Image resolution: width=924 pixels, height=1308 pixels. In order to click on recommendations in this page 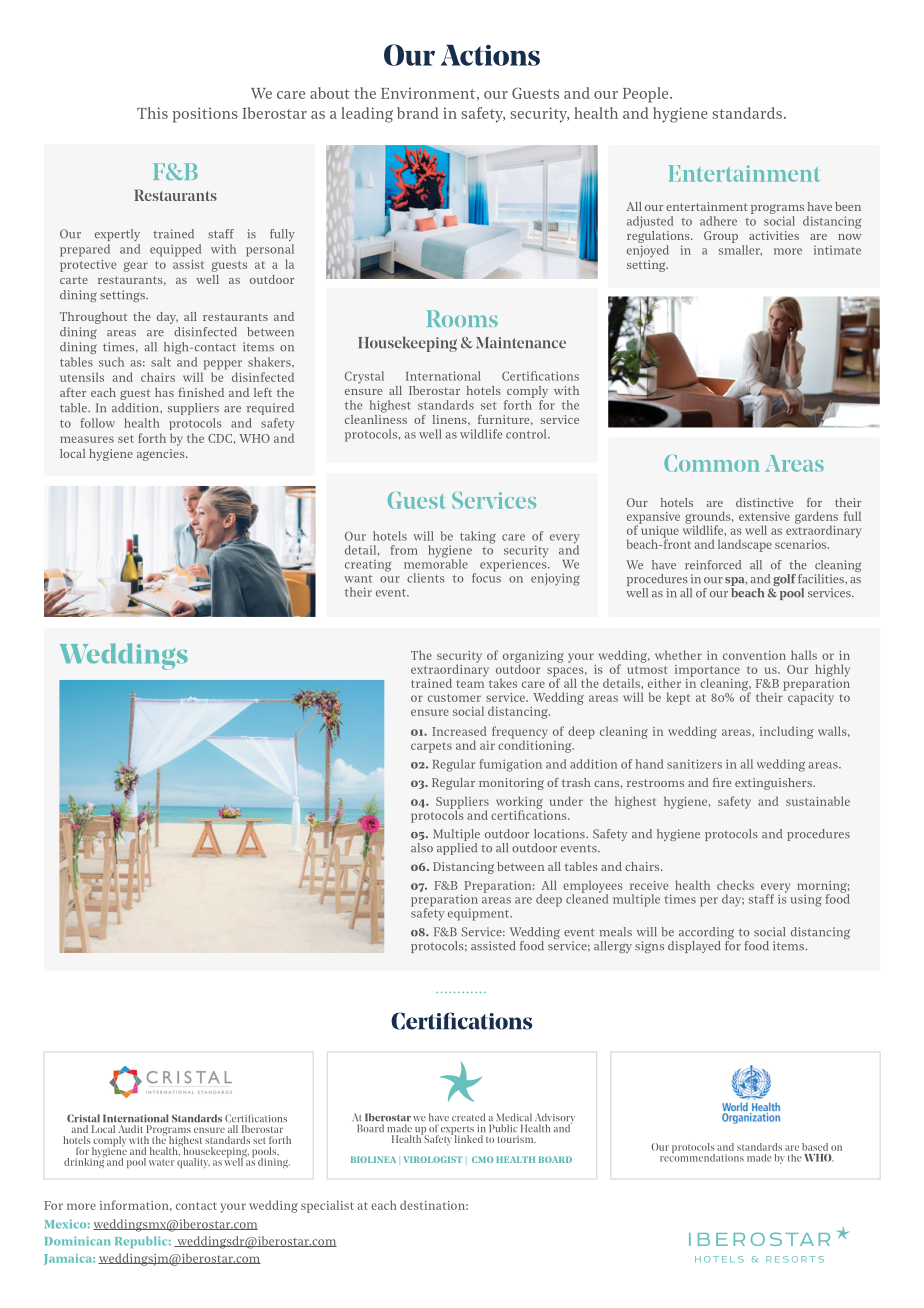, I will do `click(702, 1156)`.
